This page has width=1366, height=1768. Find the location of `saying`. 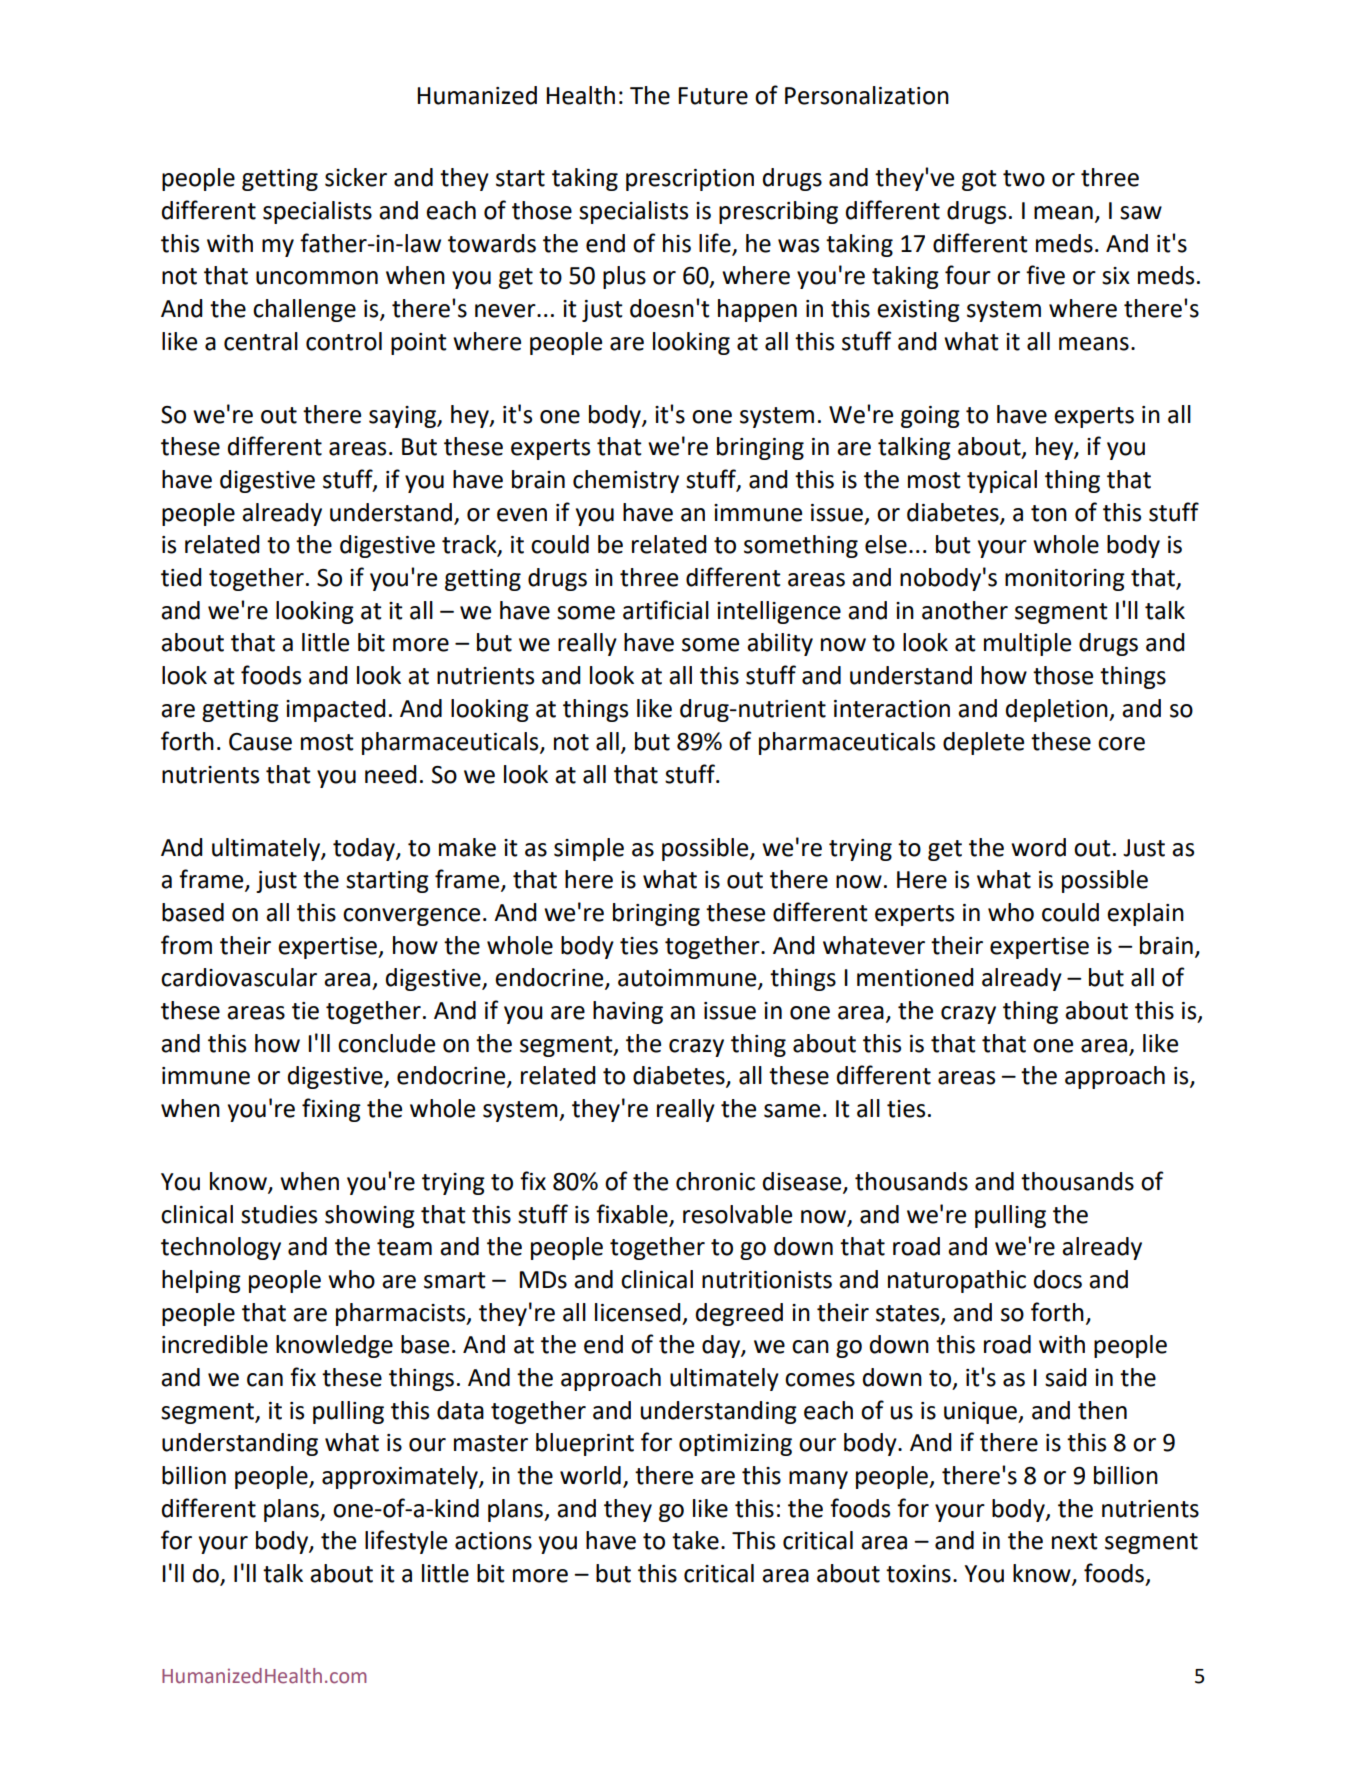

saying is located at coordinates (404, 417).
